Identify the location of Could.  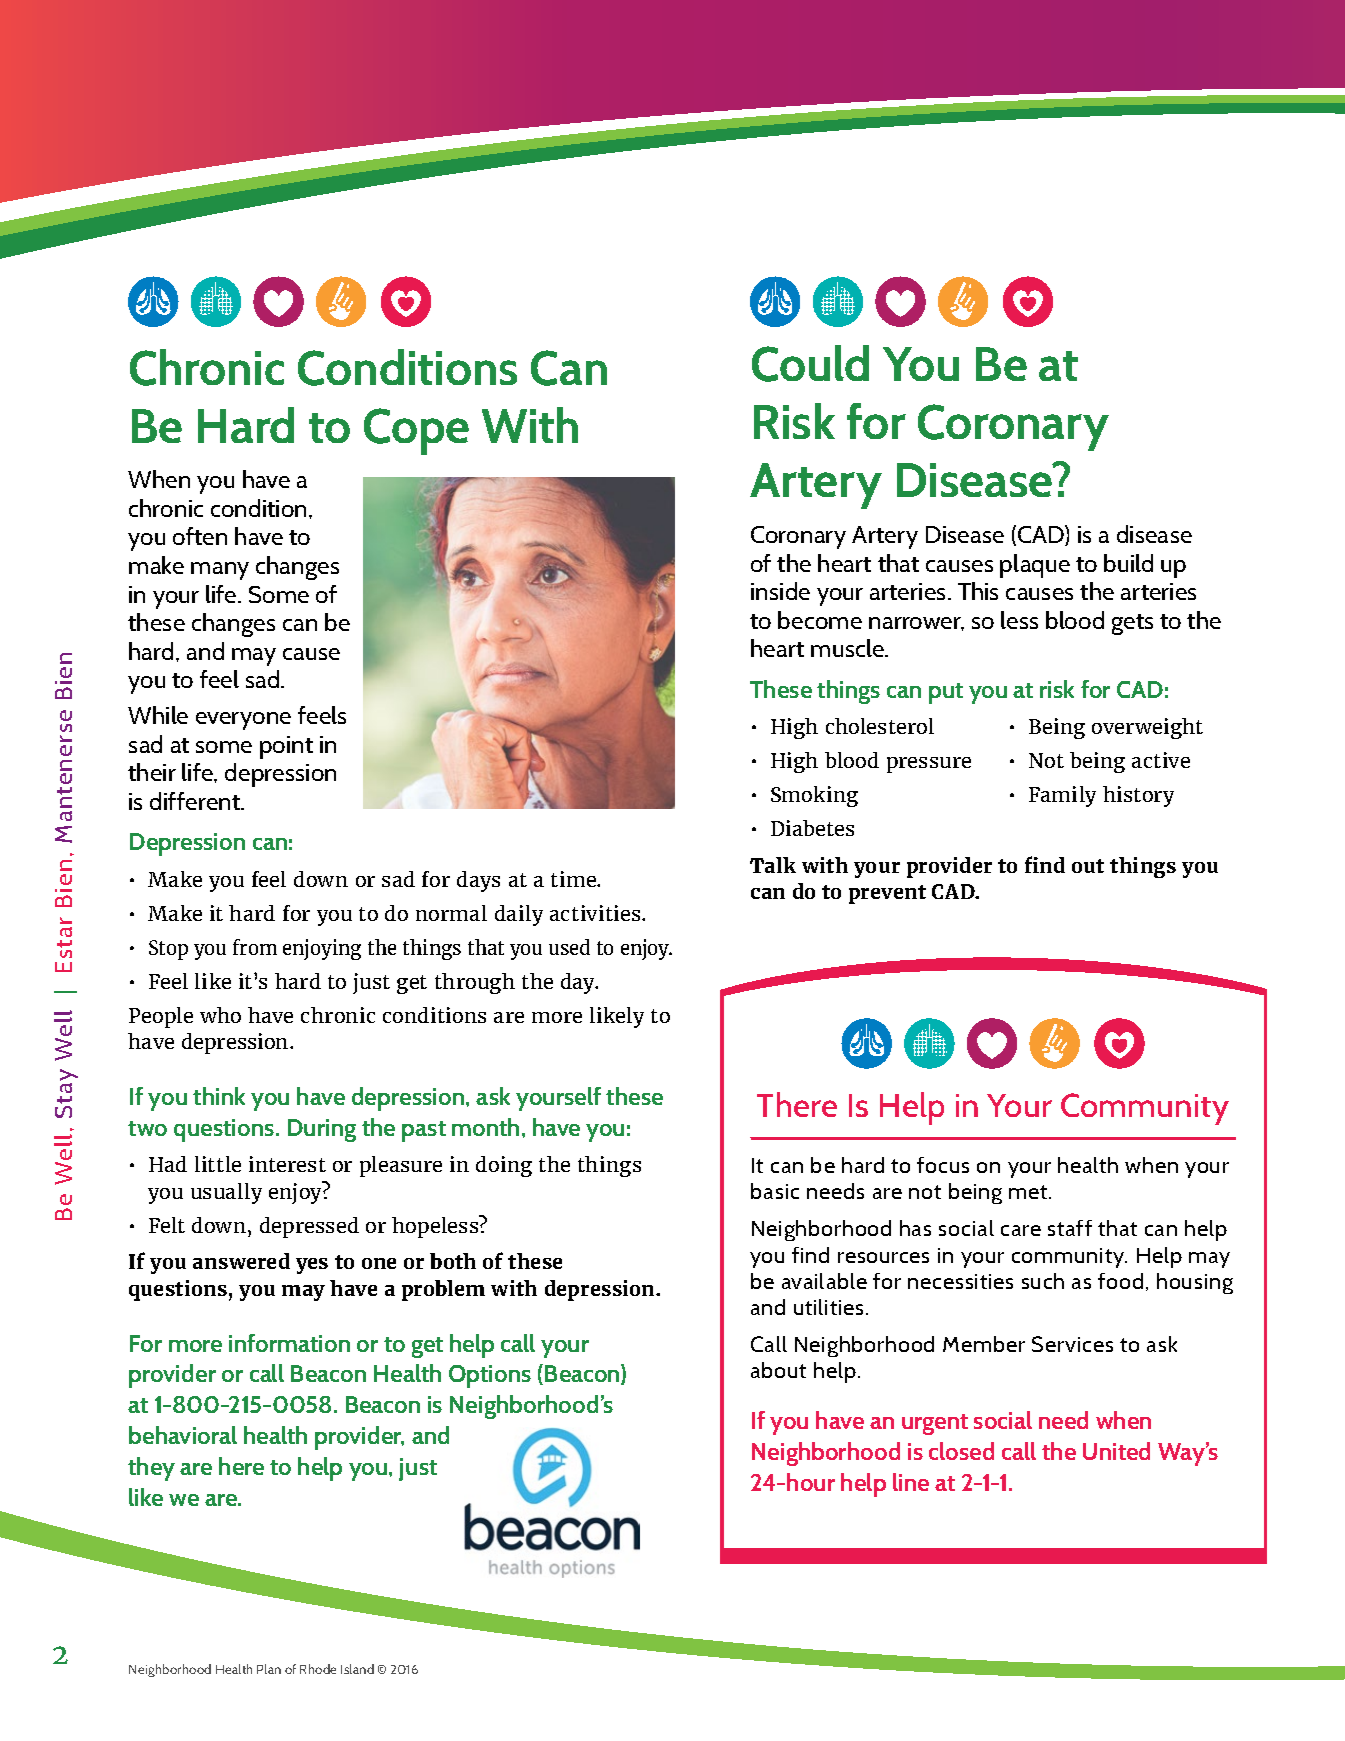
(810, 363).
